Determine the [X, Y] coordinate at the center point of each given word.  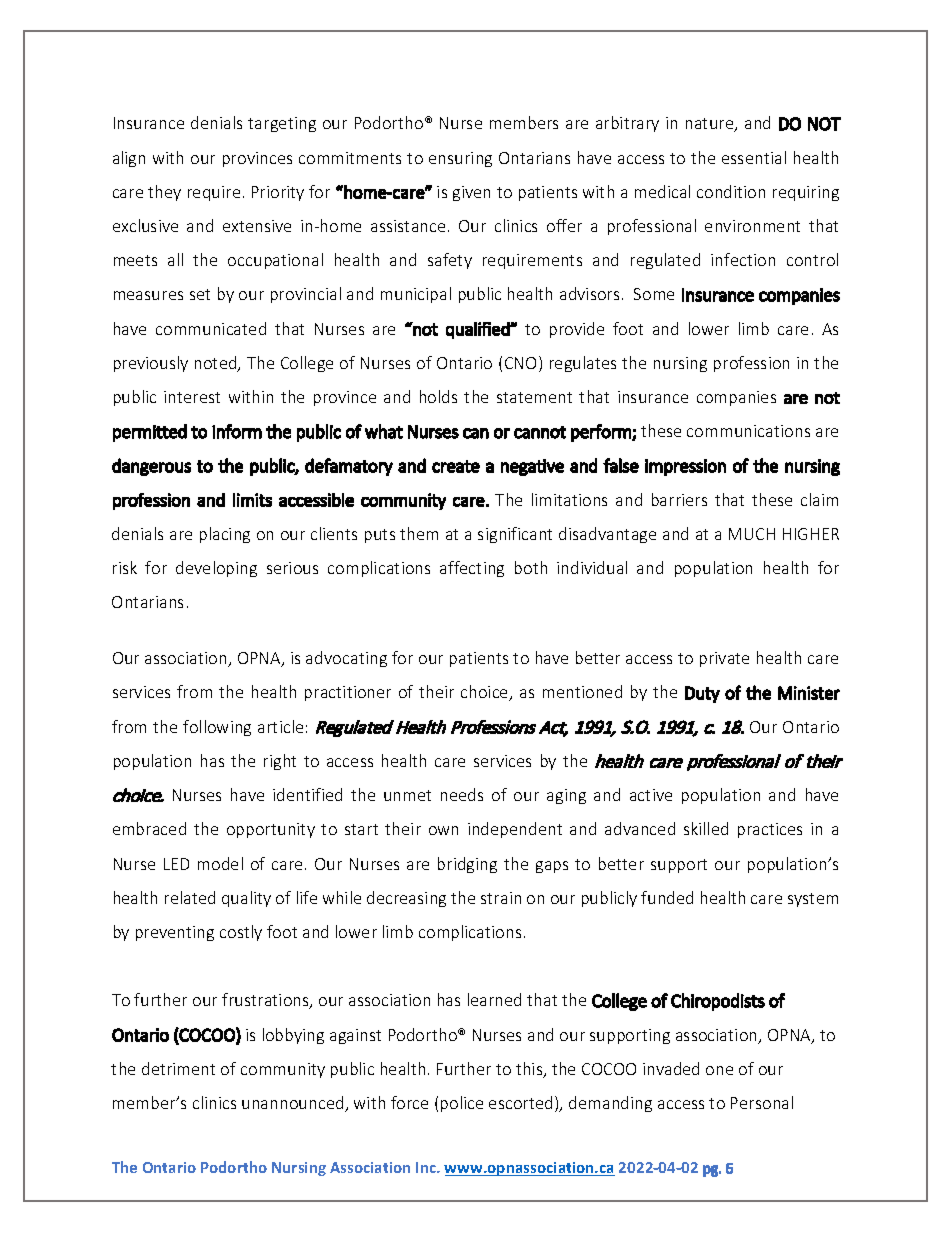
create [456, 466]
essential [754, 157]
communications [748, 431]
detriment [178, 1068]
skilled [706, 828]
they [164, 193]
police [462, 1104]
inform [237, 431]
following [217, 728]
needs [462, 794]
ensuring [460, 159]
